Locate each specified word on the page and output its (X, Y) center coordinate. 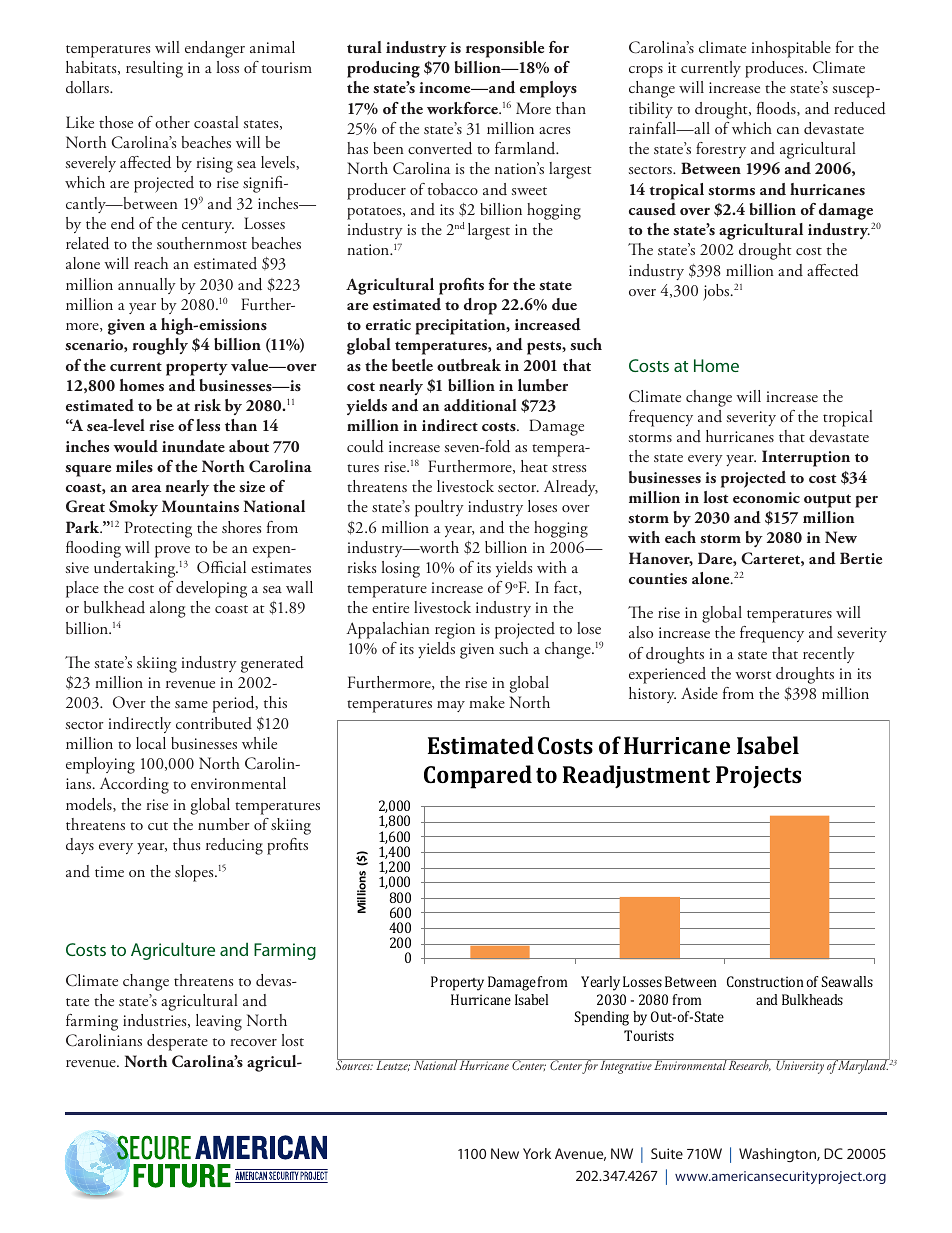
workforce (464, 108)
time (109, 871)
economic (766, 497)
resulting (154, 69)
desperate (177, 1042)
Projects (758, 777)
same (191, 704)
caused (652, 209)
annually (147, 286)
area (146, 488)
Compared (478, 777)
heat (534, 466)
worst (753, 675)
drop (480, 306)
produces (775, 69)
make (487, 702)
